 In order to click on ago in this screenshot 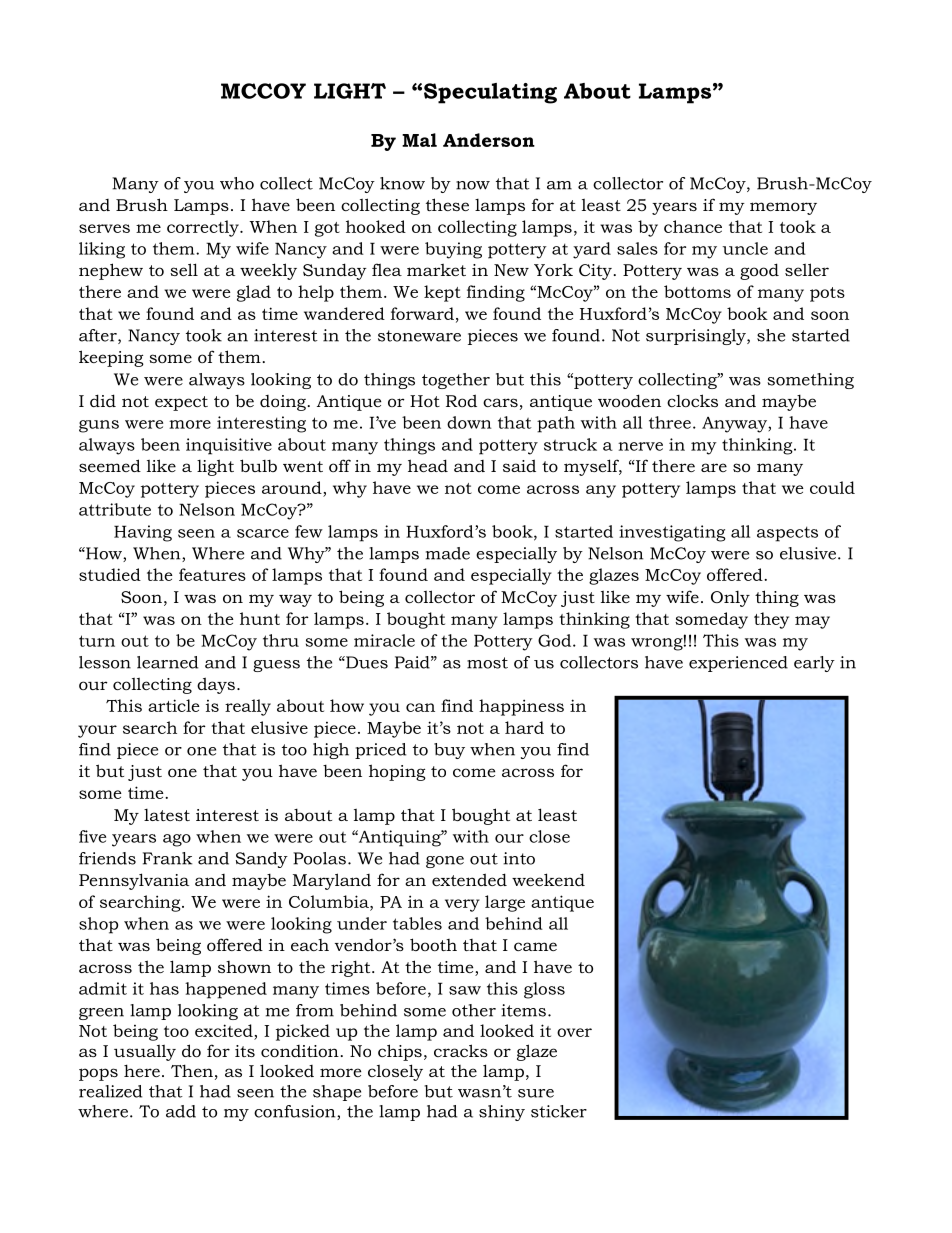, I will do `click(177, 840)`.
